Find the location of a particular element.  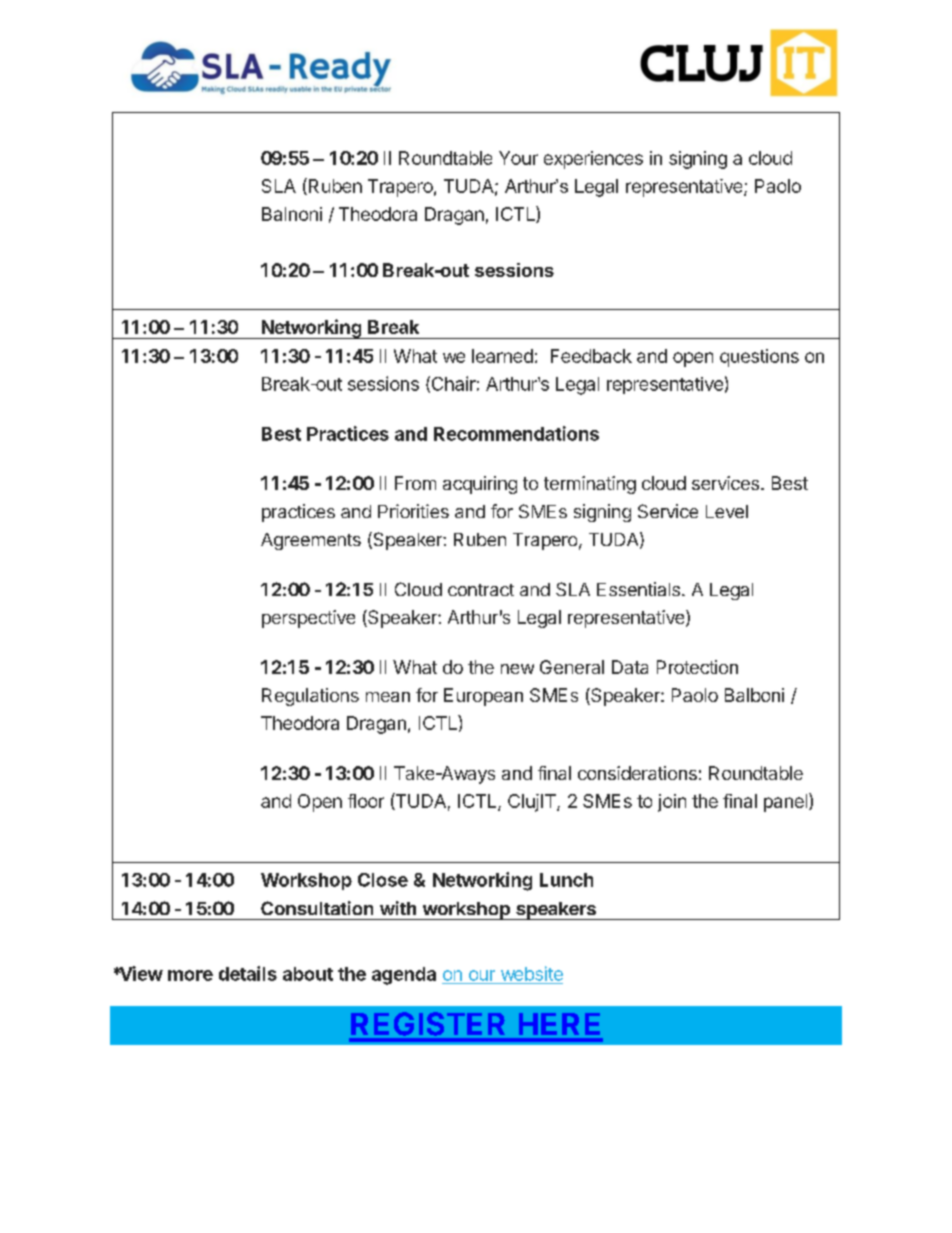

experiences is located at coordinates (593, 160).
